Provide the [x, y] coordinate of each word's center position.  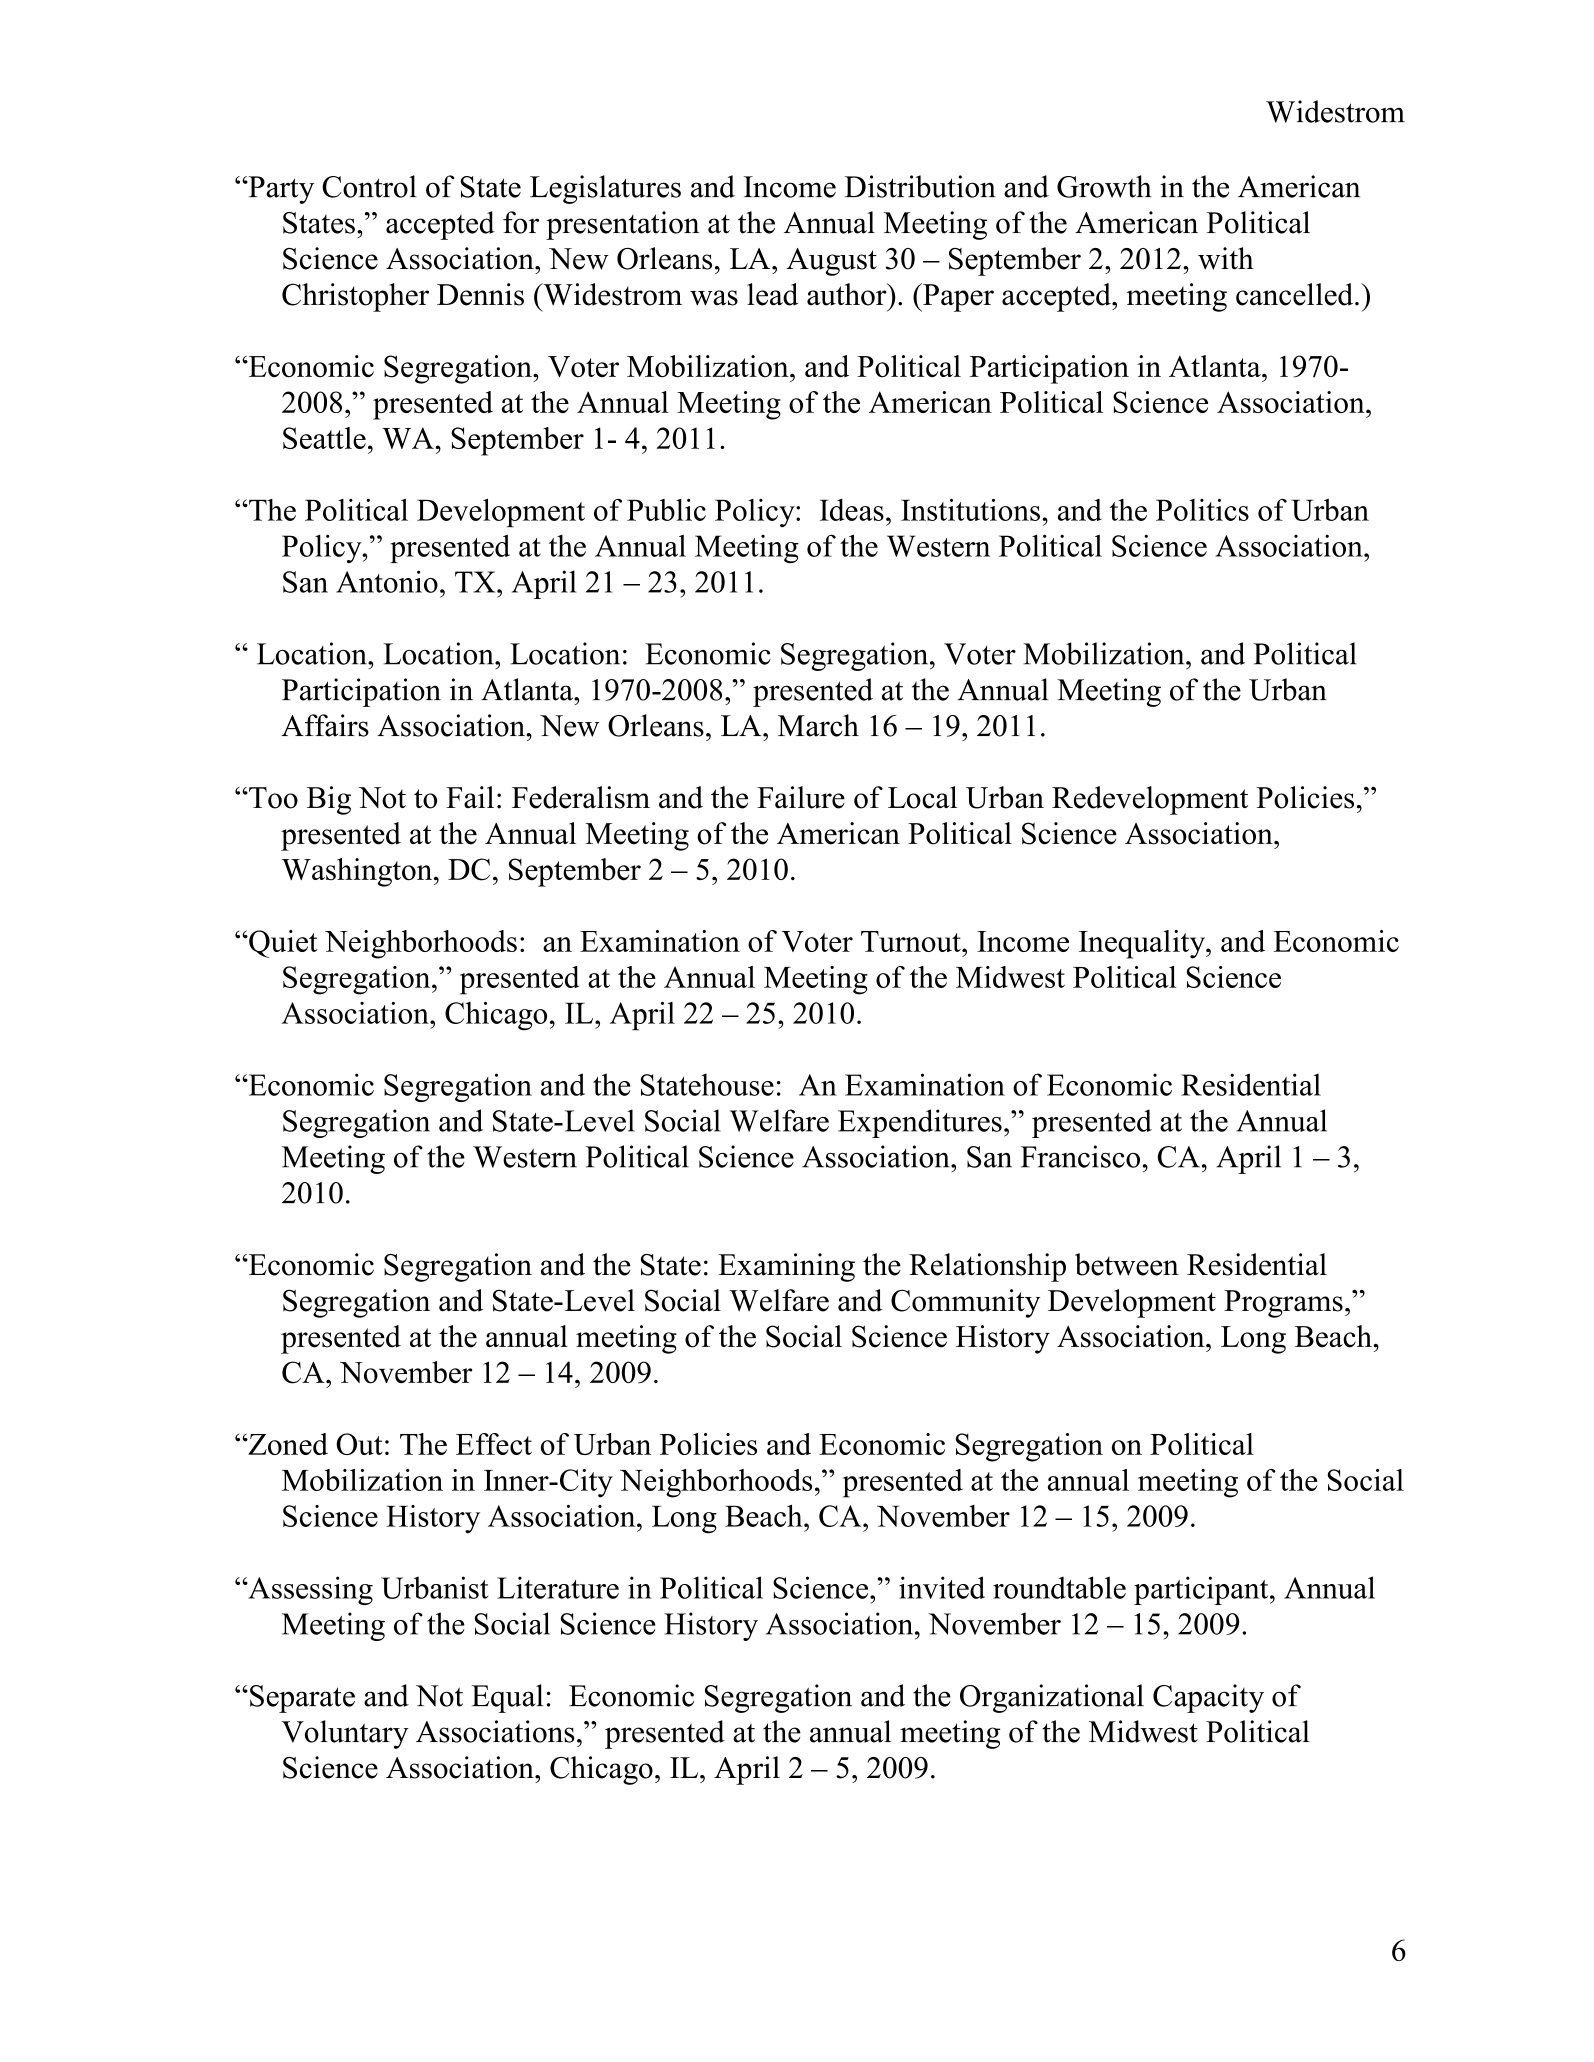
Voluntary [344, 1734]
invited [942, 1587]
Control [369, 186]
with [1226, 258]
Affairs [325, 725]
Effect [494, 1444]
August [831, 262]
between [1127, 1264]
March [818, 725]
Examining [786, 1267]
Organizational [1052, 1698]
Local [922, 797]
